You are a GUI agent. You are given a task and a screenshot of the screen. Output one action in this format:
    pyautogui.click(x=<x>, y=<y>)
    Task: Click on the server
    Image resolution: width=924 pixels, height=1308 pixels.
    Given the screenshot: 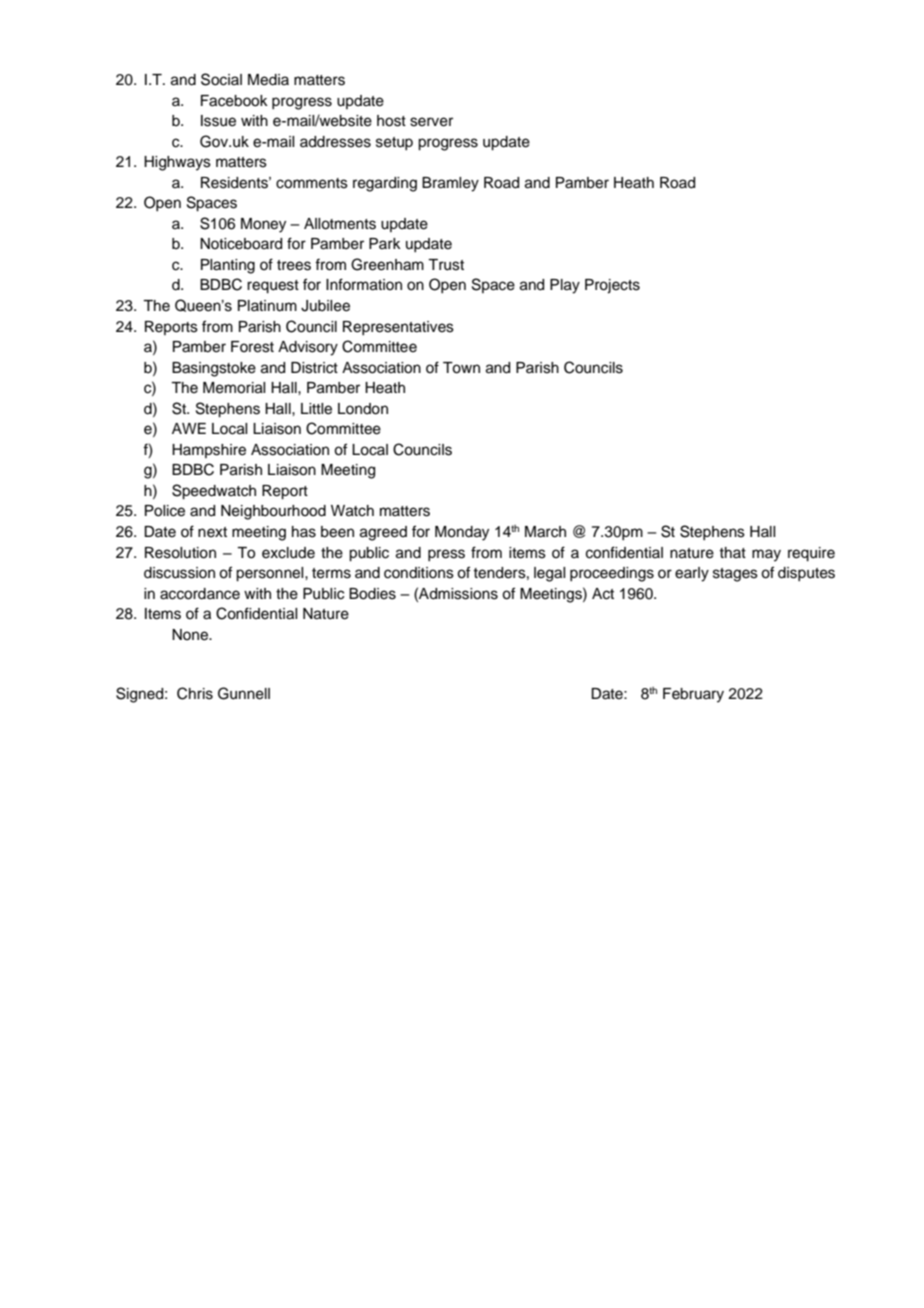 What is the action you would take?
    pyautogui.click(x=431, y=122)
